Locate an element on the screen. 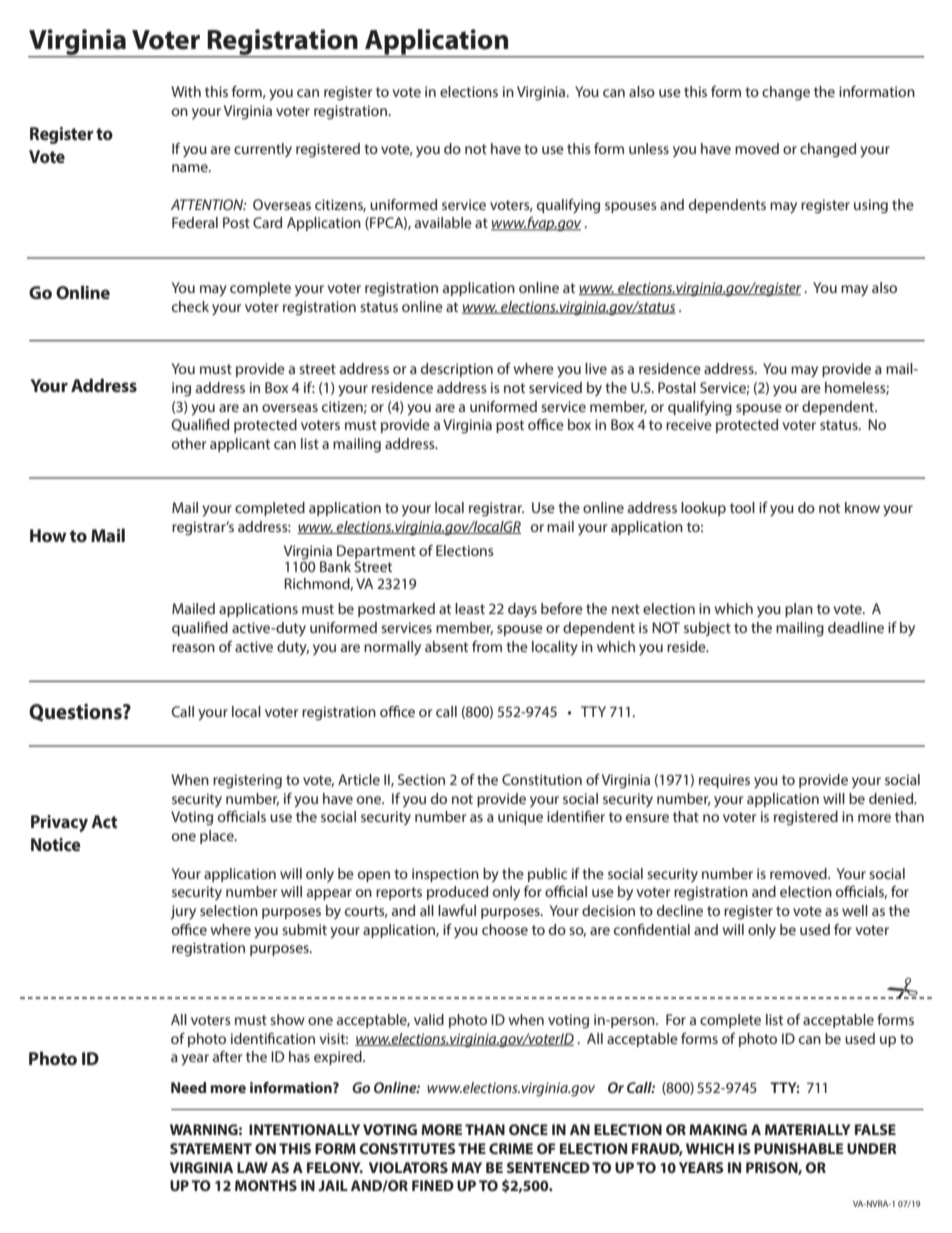 The image size is (952, 1233). from is located at coordinates (487, 646).
